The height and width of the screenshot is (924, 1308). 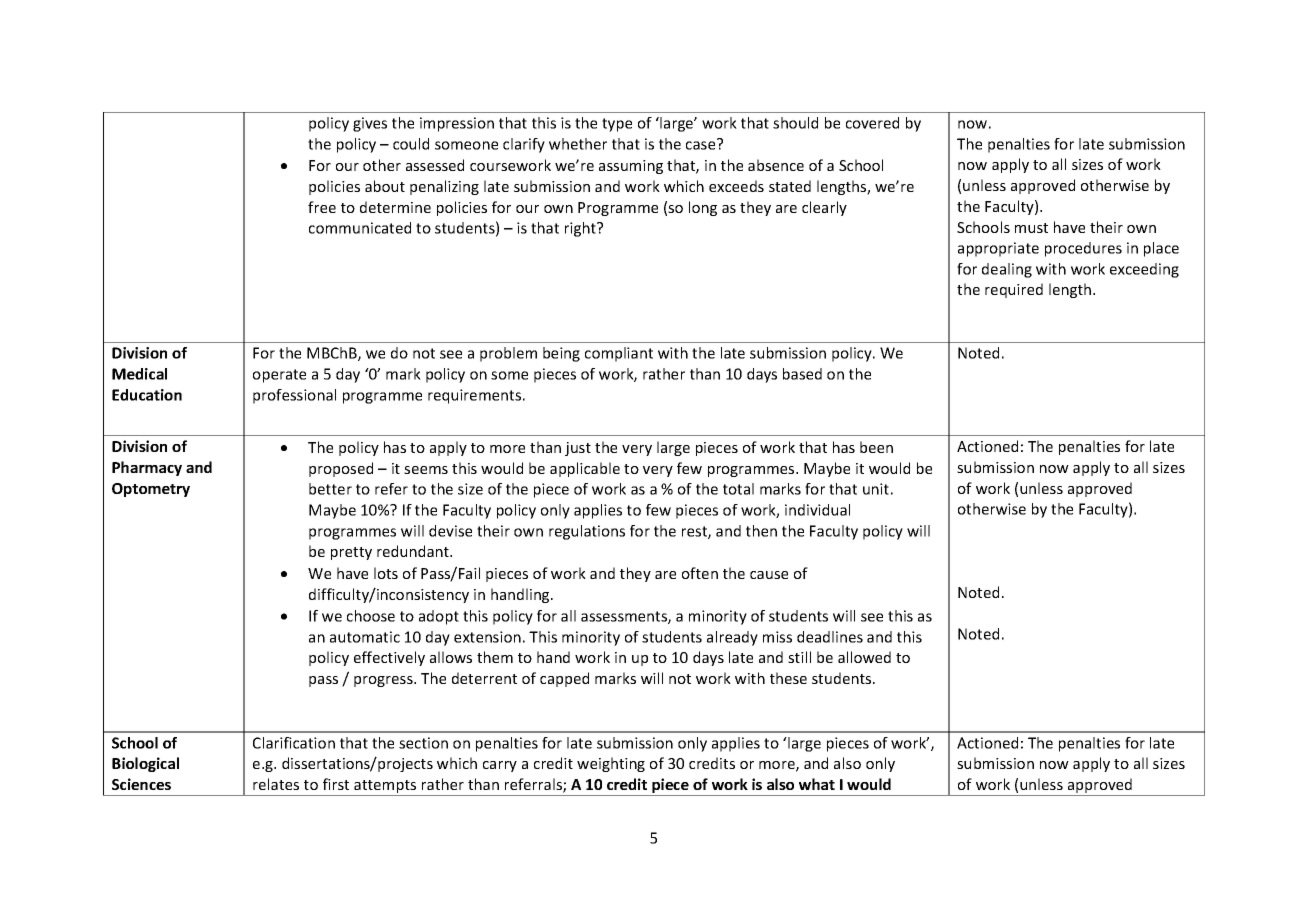 I want to click on been, so click(x=876, y=447).
